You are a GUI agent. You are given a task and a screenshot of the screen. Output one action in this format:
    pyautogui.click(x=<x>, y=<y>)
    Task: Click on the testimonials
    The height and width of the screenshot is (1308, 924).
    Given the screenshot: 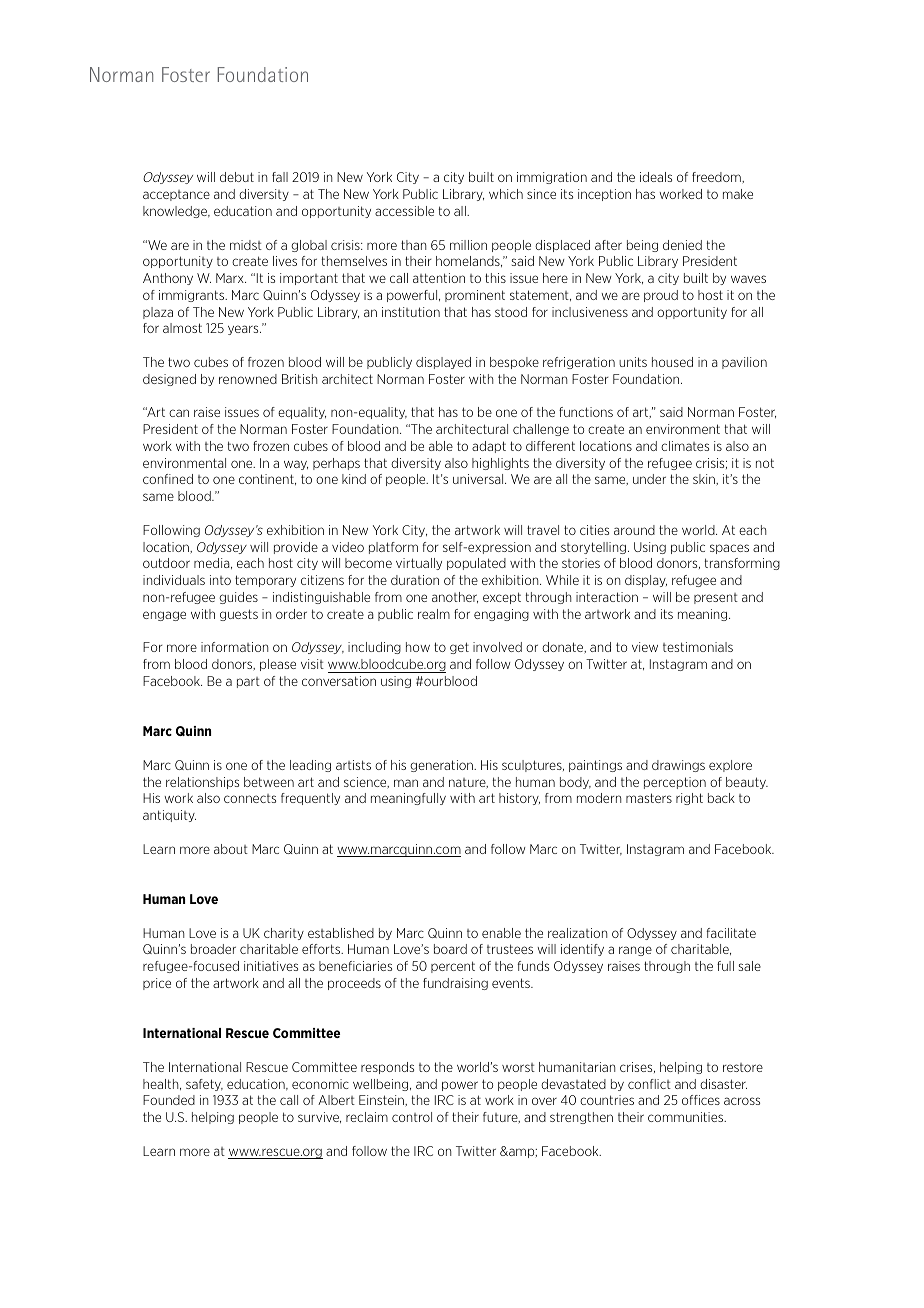 What is the action you would take?
    pyautogui.click(x=698, y=647)
